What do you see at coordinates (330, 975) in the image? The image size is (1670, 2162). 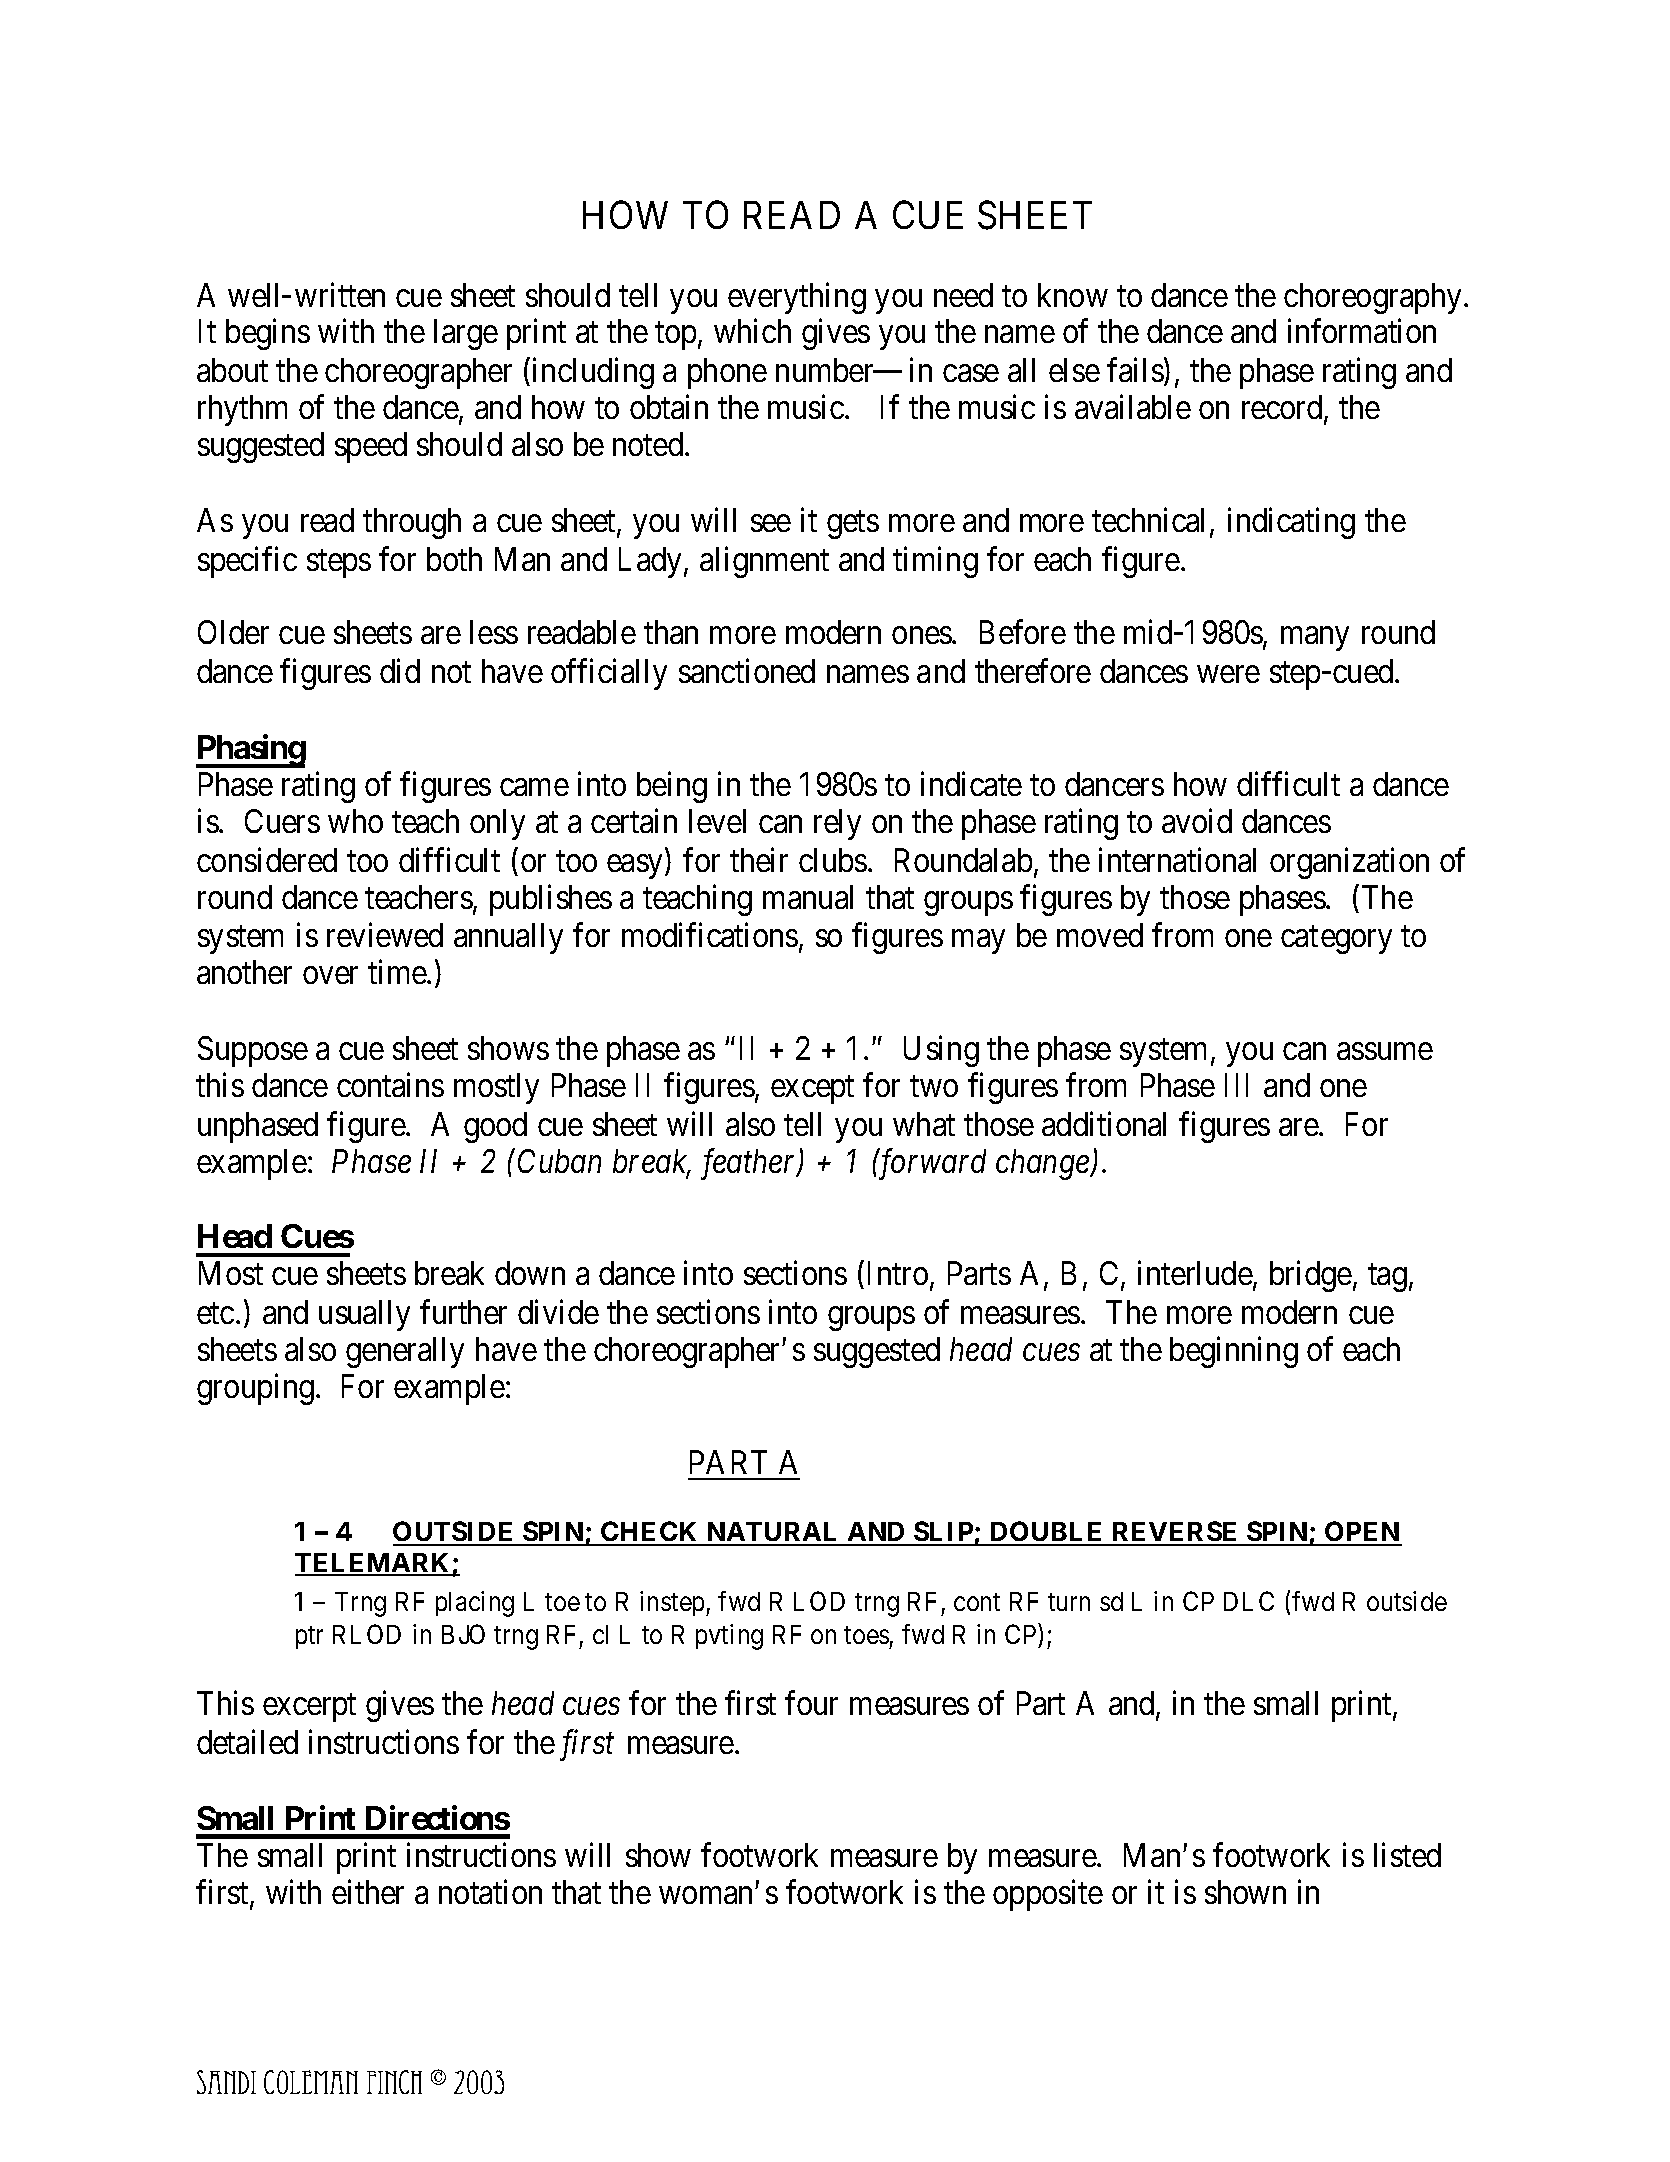 I see `over` at bounding box center [330, 975].
